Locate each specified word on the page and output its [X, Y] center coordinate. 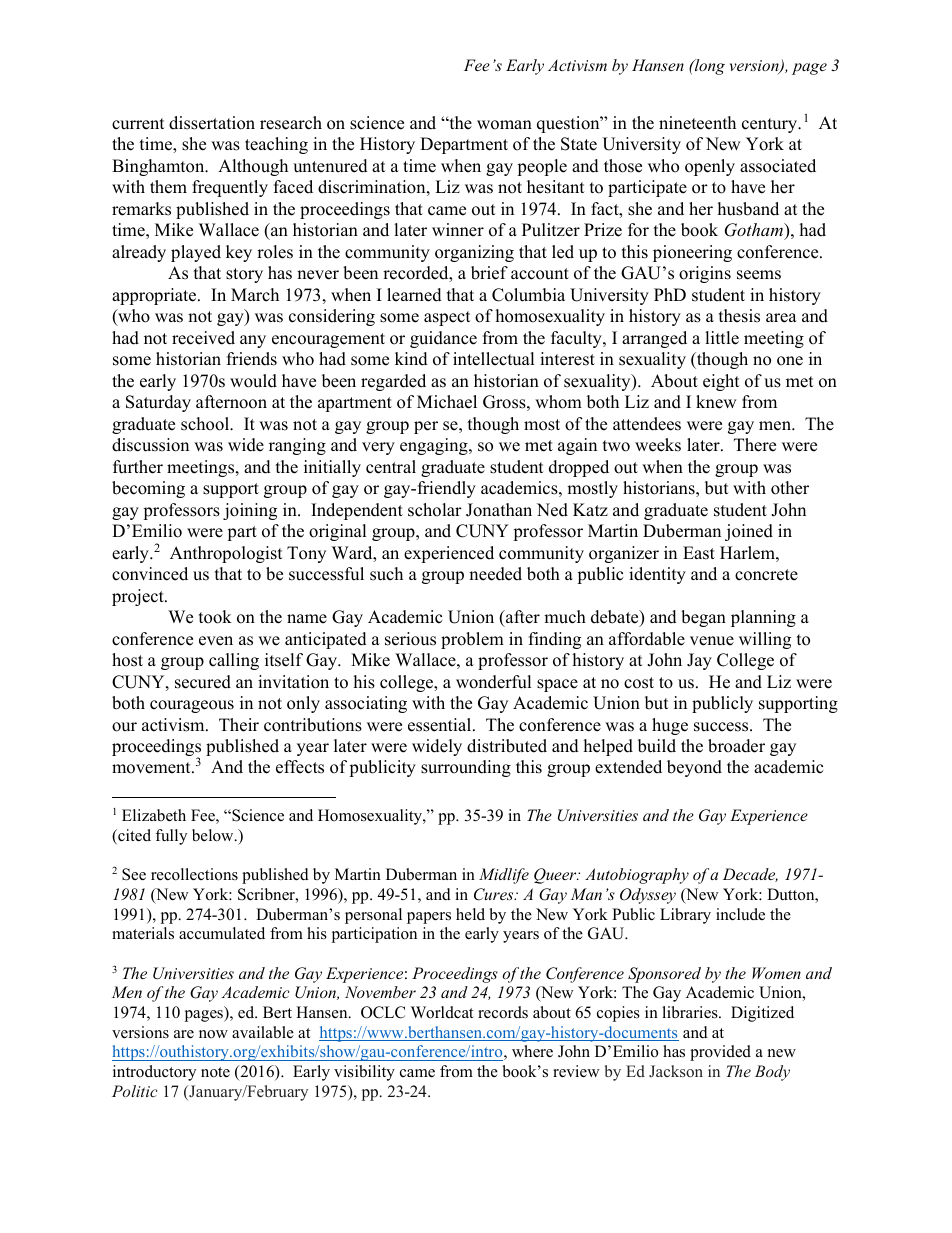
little [722, 338]
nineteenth [697, 123]
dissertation [212, 123]
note [215, 1072]
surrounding [466, 768]
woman [504, 125]
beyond [694, 768]
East [699, 553]
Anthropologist [226, 554]
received [203, 338]
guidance [443, 339]
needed [495, 574]
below [214, 835]
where [532, 1051]
